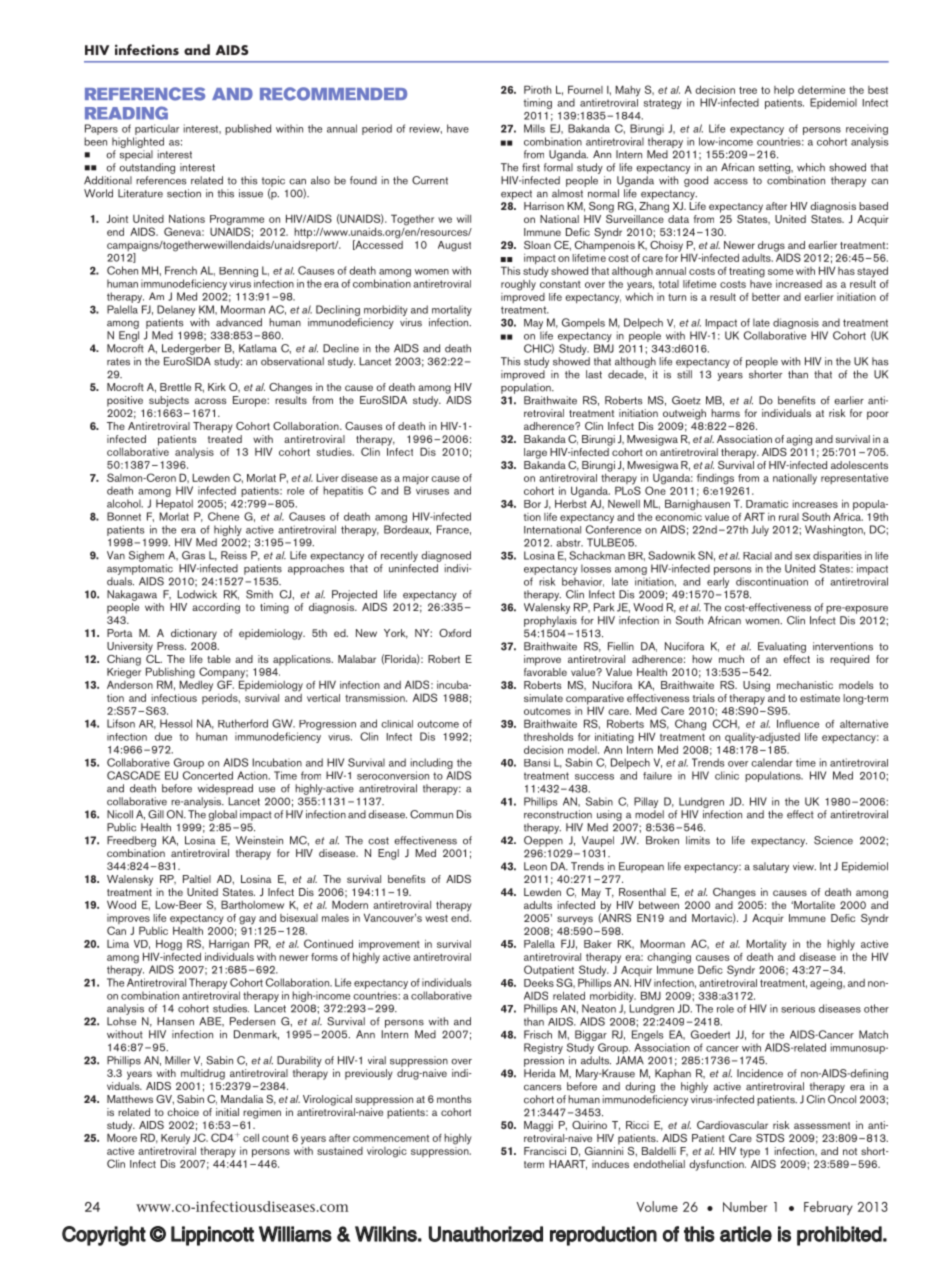 Image resolution: width=952 pixels, height=1270 pixels. Describe the element at coordinates (535, 453) in the page. I see `large` at that location.
